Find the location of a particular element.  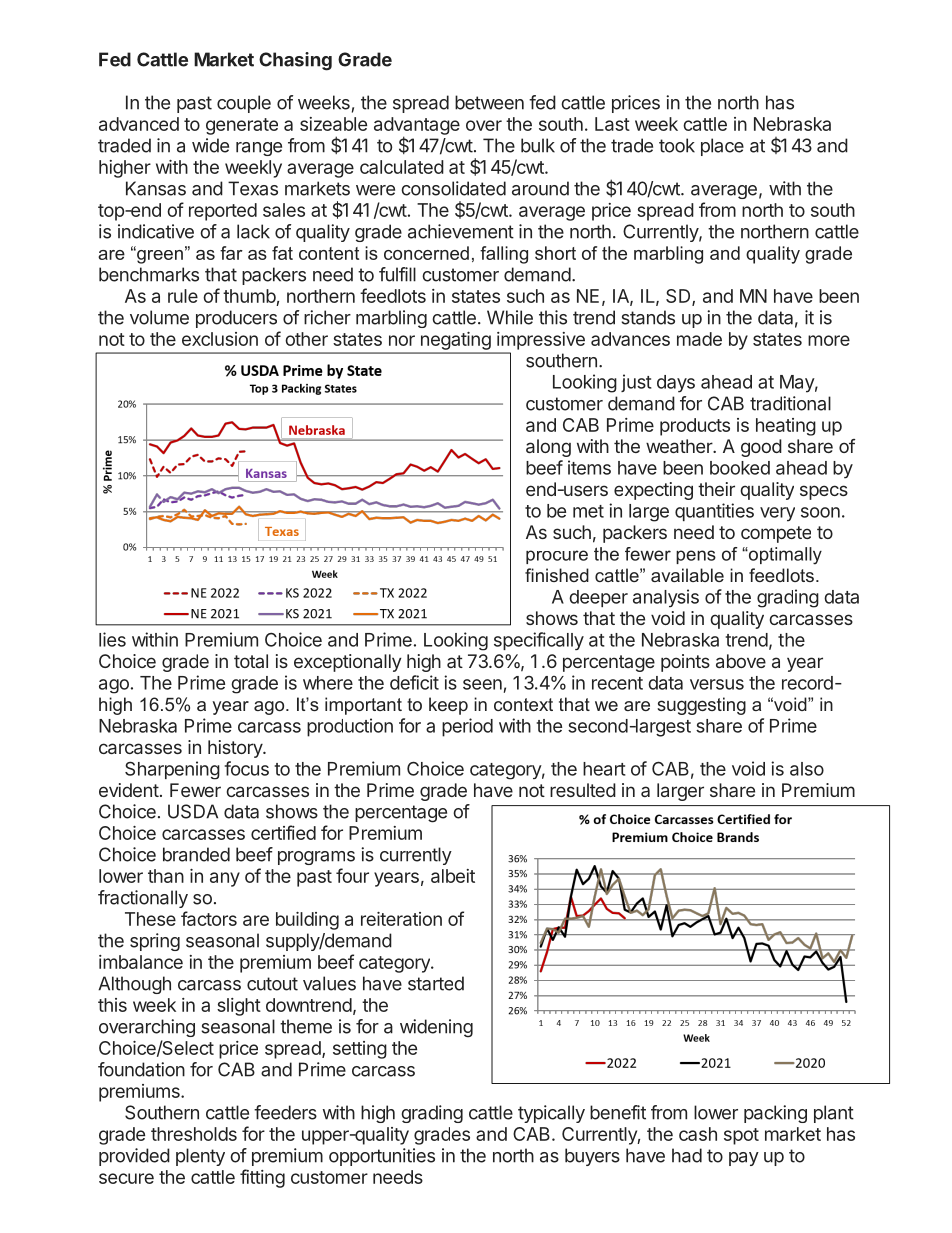

between is located at coordinates (489, 102).
